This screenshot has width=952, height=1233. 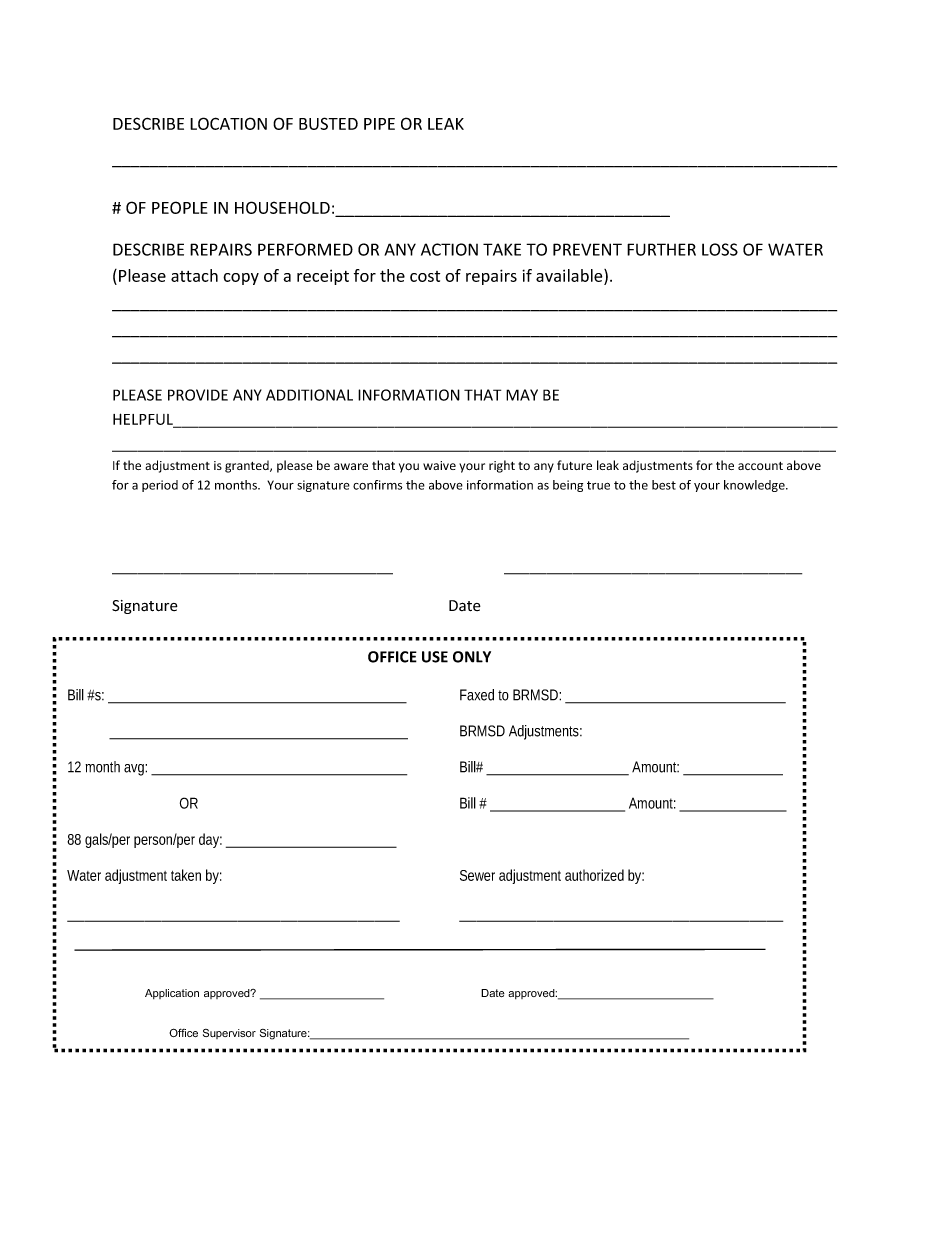 What do you see at coordinates (229, 1034) in the screenshot?
I see `Supervisor` at bounding box center [229, 1034].
